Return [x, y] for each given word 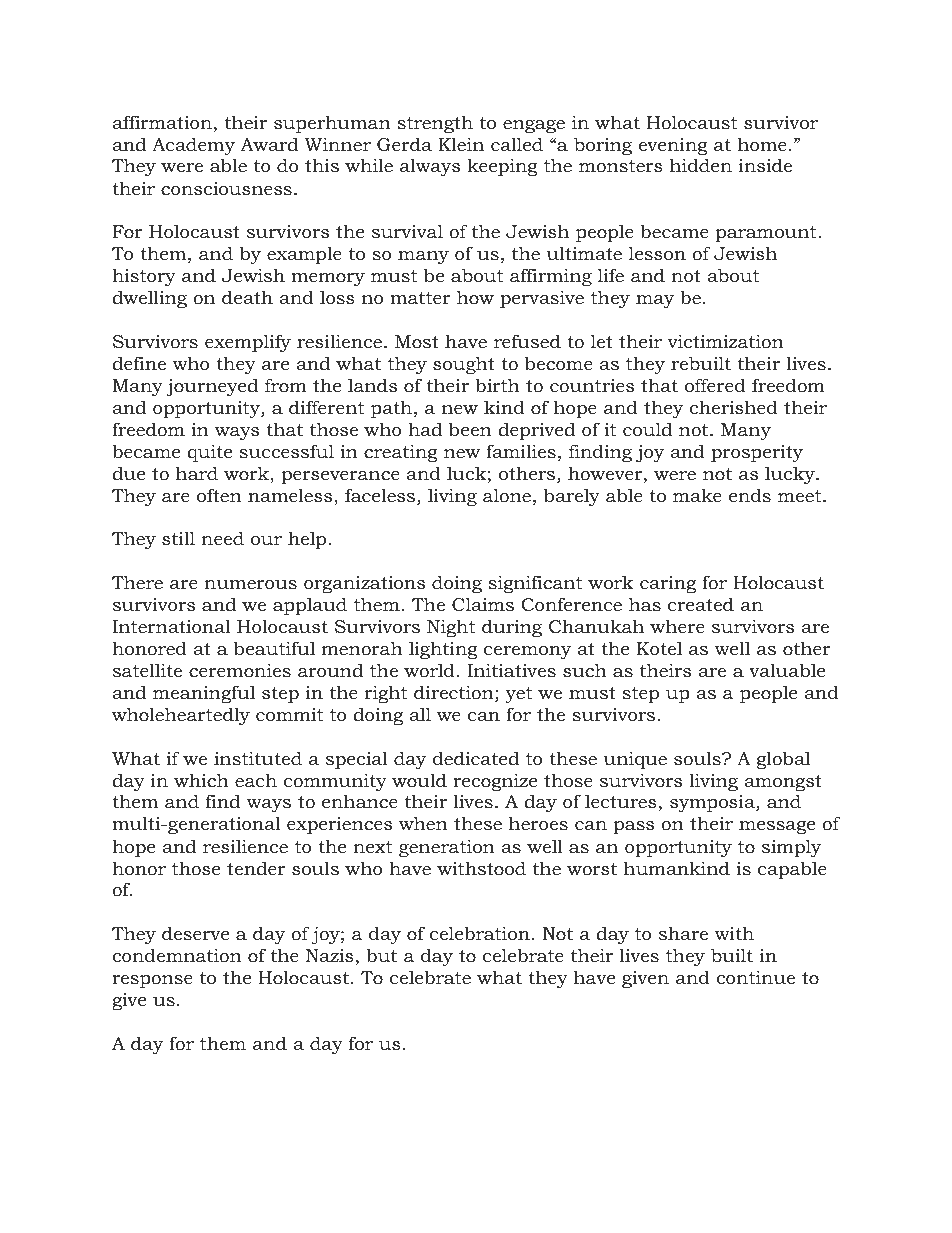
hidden [701, 165]
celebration [480, 933]
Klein [461, 144]
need [222, 538]
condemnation [177, 955]
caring [668, 584]
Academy [193, 146]
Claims [483, 604]
